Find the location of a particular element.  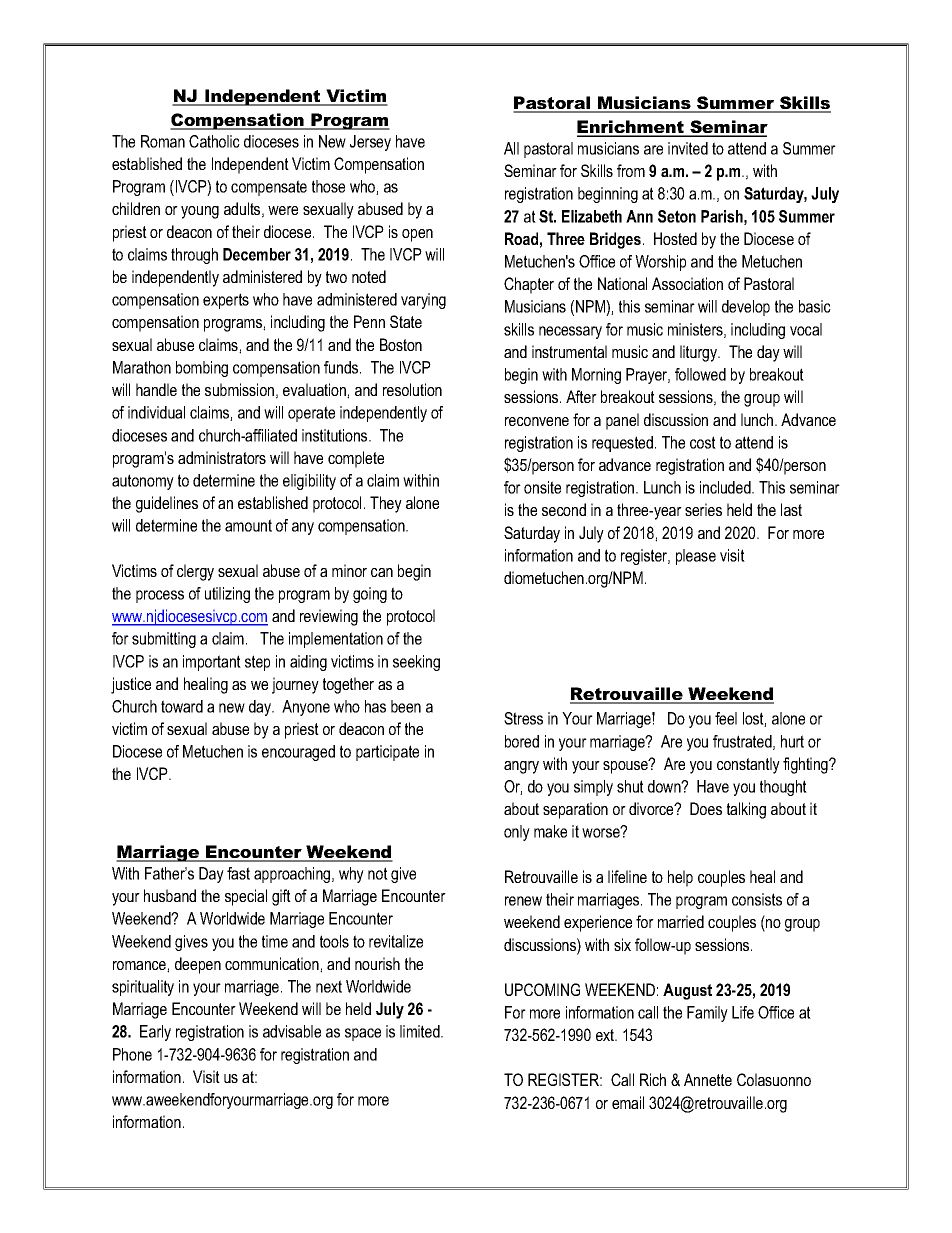

bombing is located at coordinates (202, 369).
